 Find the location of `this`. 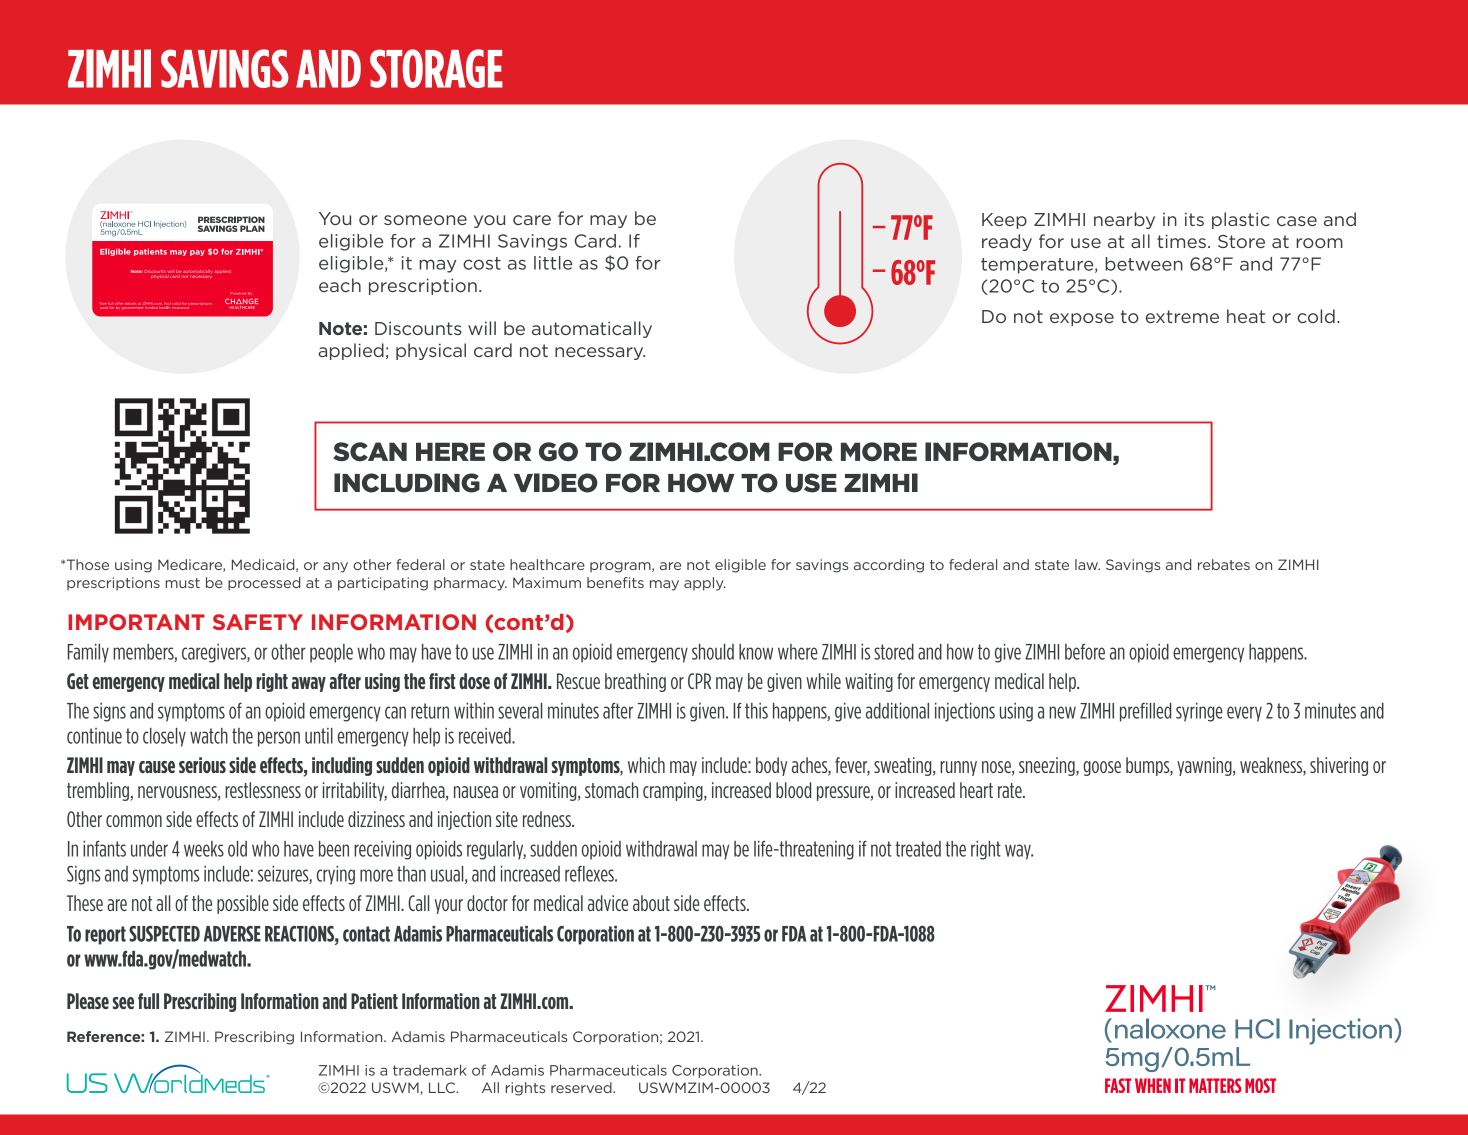

this is located at coordinates (756, 711).
